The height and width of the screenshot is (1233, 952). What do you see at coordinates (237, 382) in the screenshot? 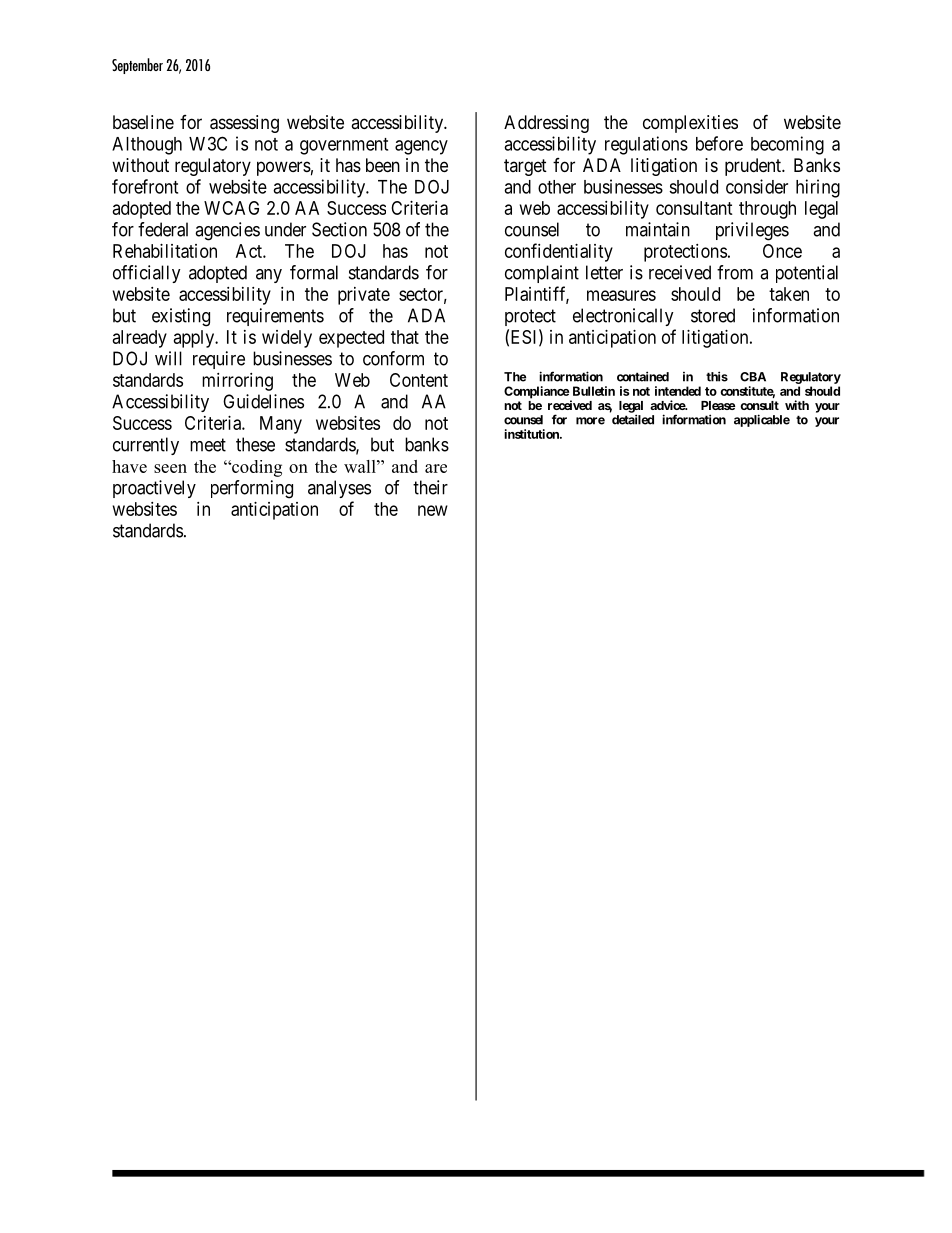
I see `mirroring` at bounding box center [237, 382].
